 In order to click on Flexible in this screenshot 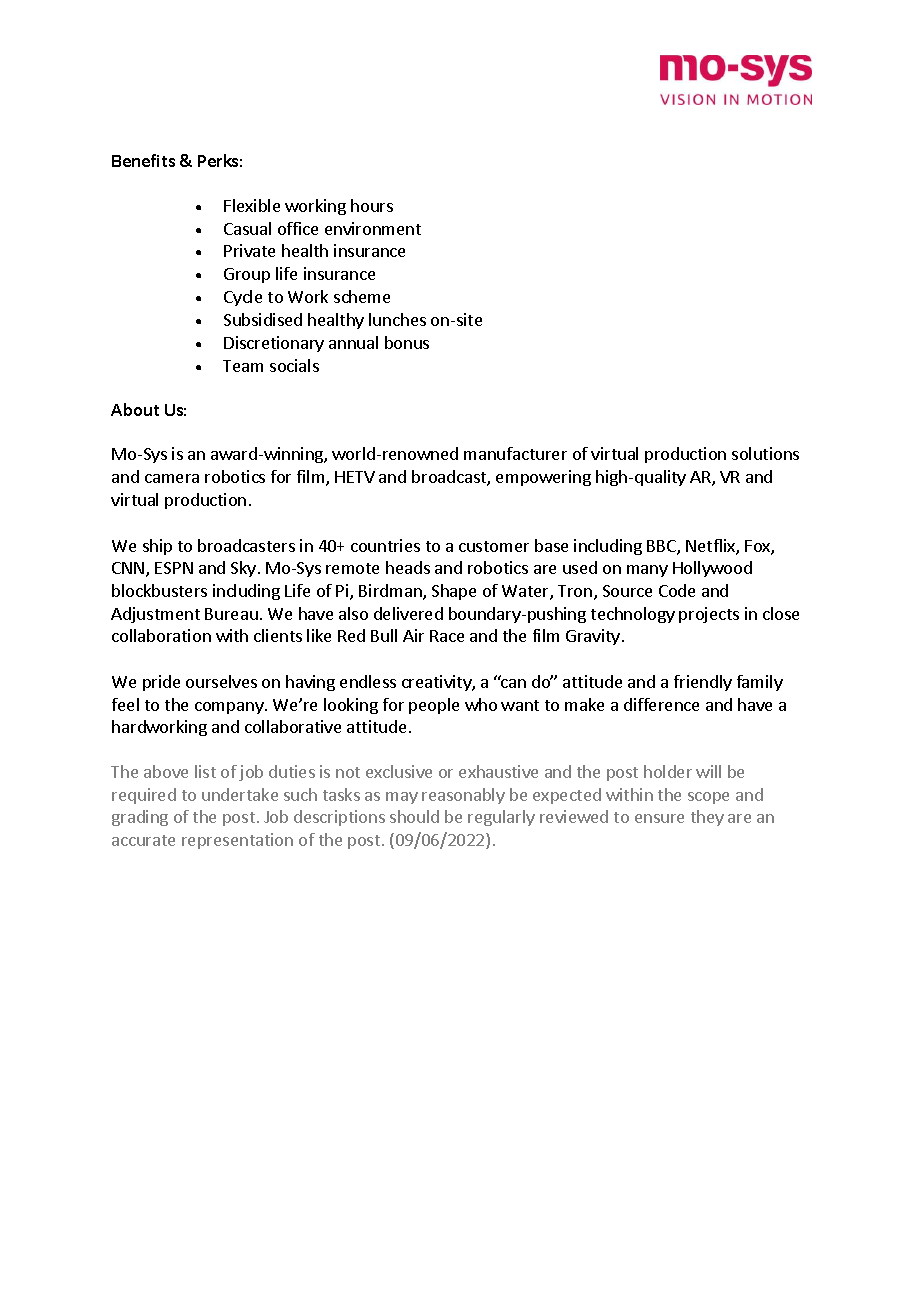, I will do `click(252, 205)`.
